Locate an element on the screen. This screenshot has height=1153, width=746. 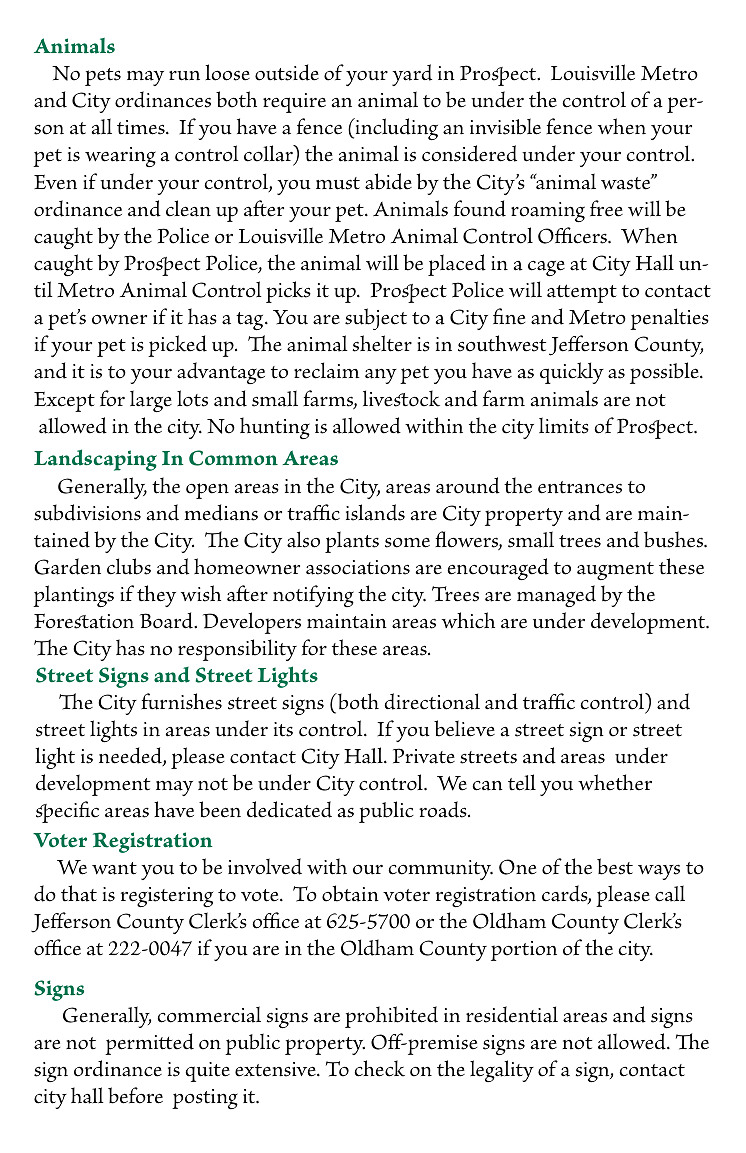
shelter is located at coordinates (382, 343).
